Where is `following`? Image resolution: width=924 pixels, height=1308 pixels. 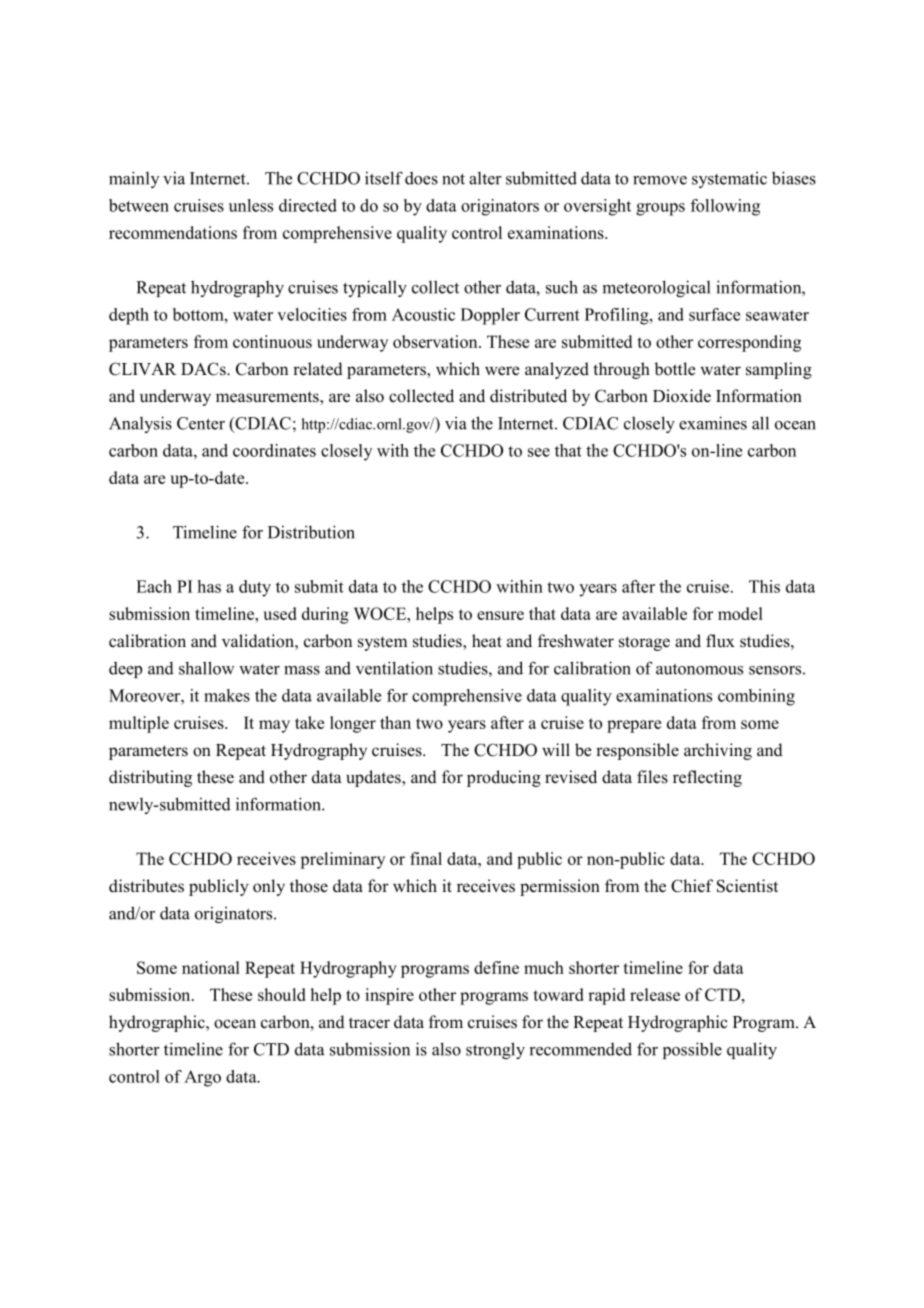 following is located at coordinates (725, 207).
